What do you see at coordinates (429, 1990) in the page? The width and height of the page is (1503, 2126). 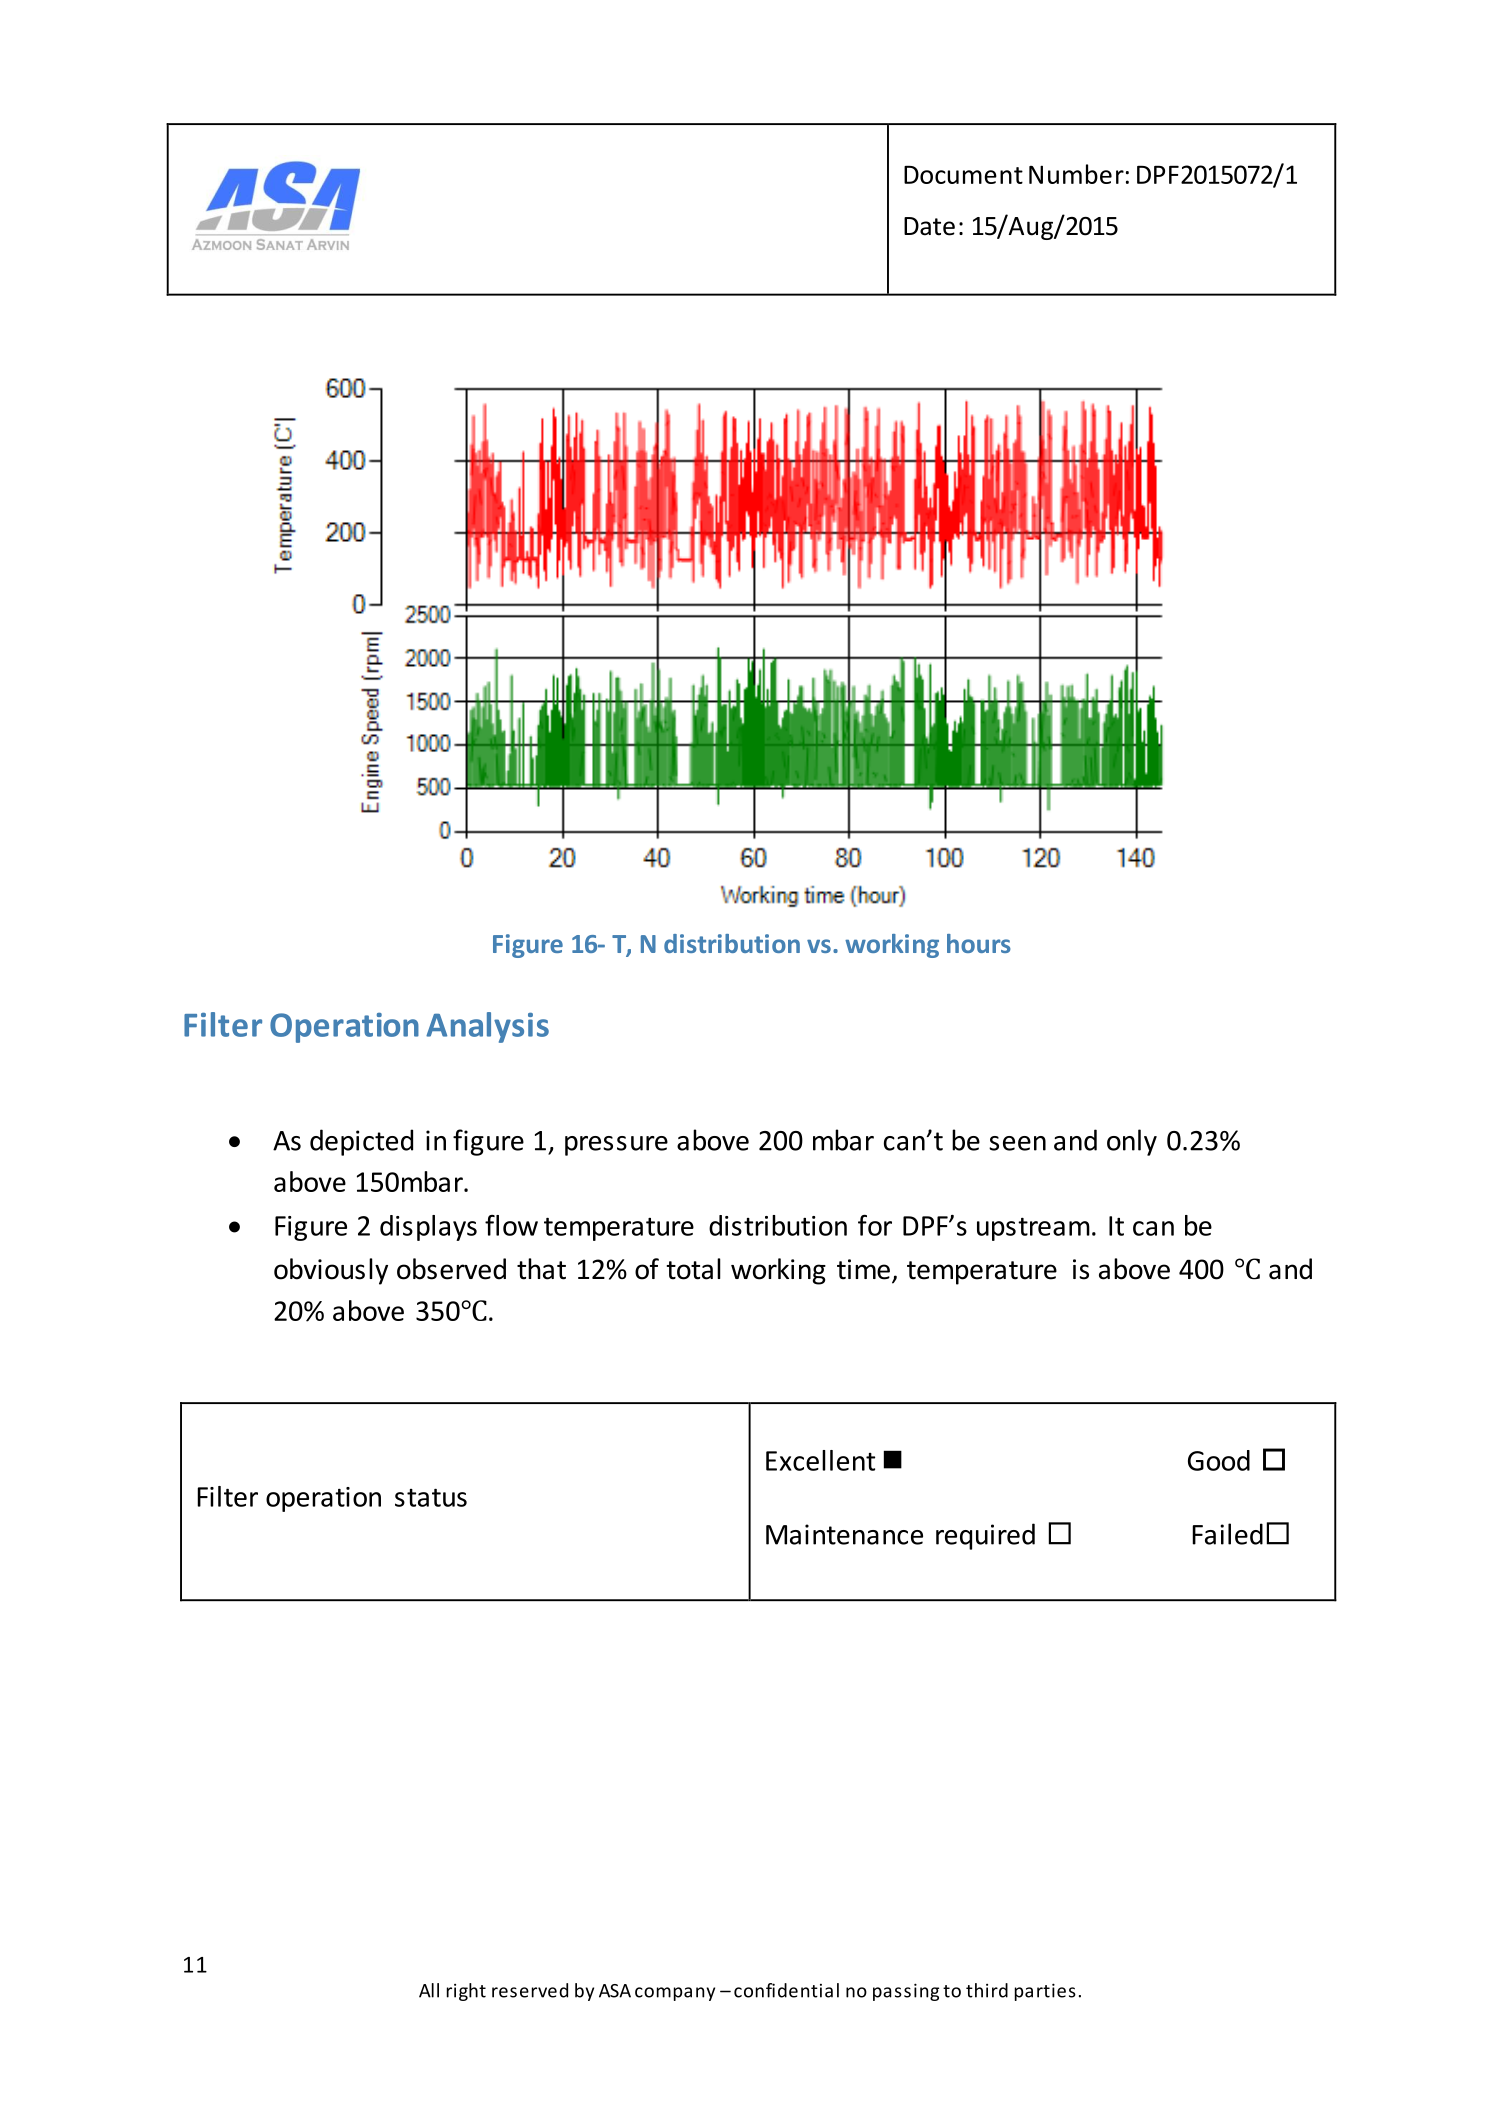 I see `All` at bounding box center [429, 1990].
